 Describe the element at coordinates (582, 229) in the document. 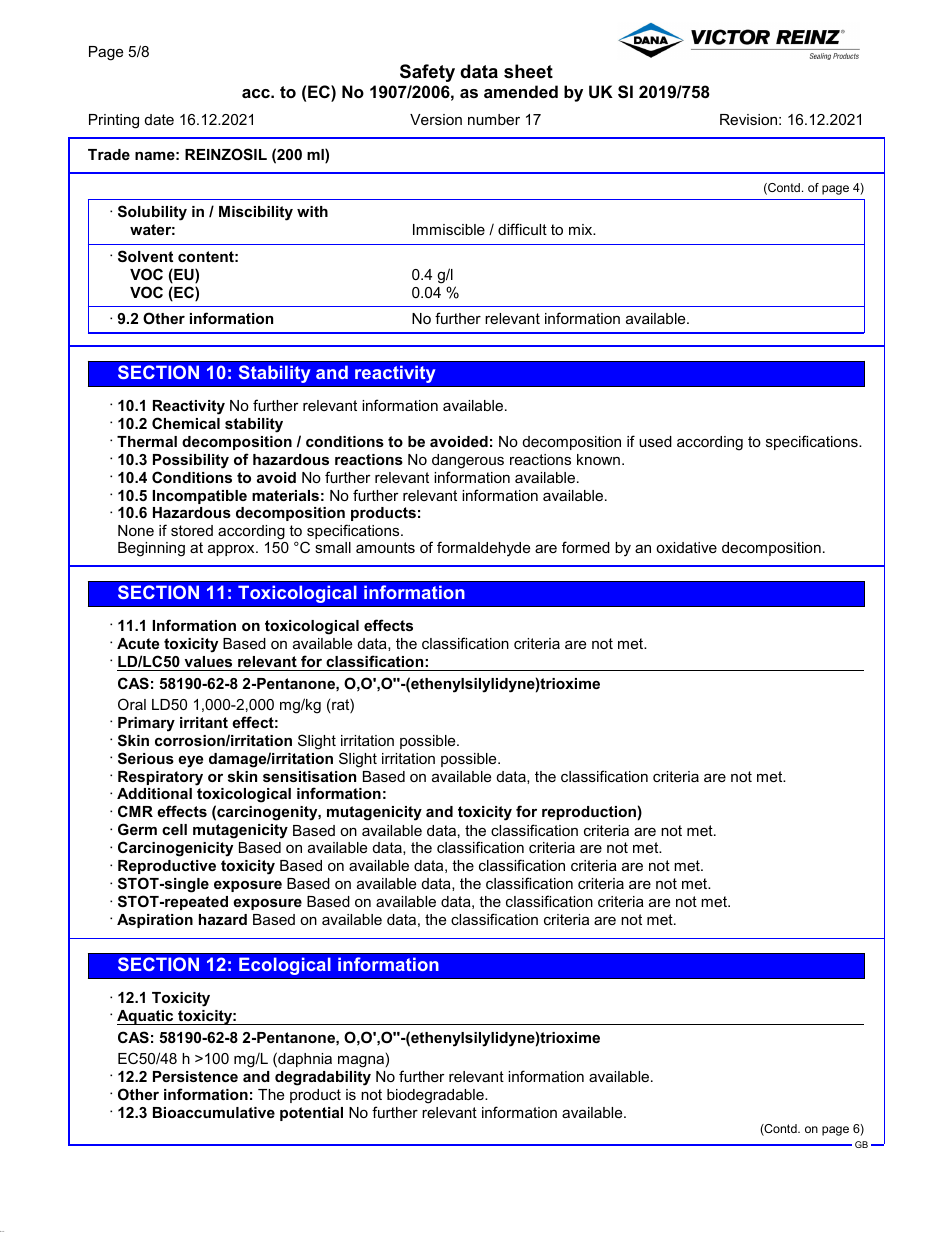

I see `mix` at that location.
